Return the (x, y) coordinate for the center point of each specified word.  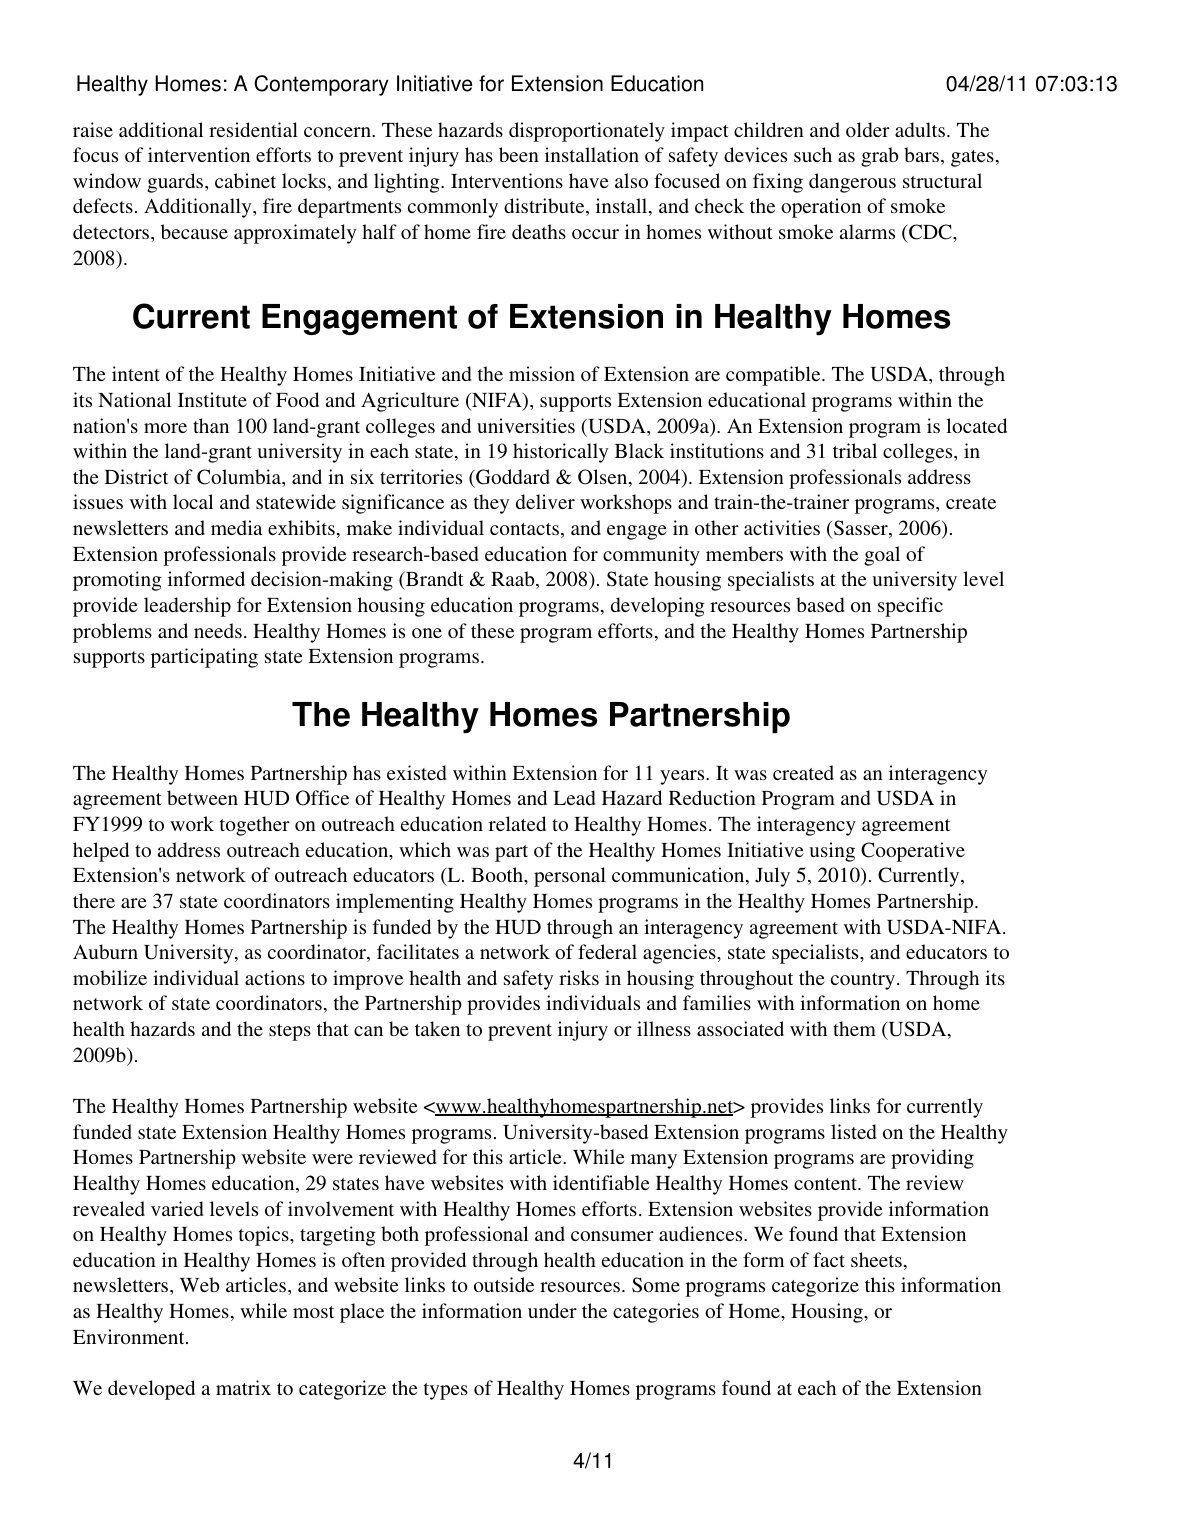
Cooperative (913, 852)
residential (253, 129)
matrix (243, 1387)
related (517, 823)
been (519, 154)
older (868, 129)
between (202, 797)
